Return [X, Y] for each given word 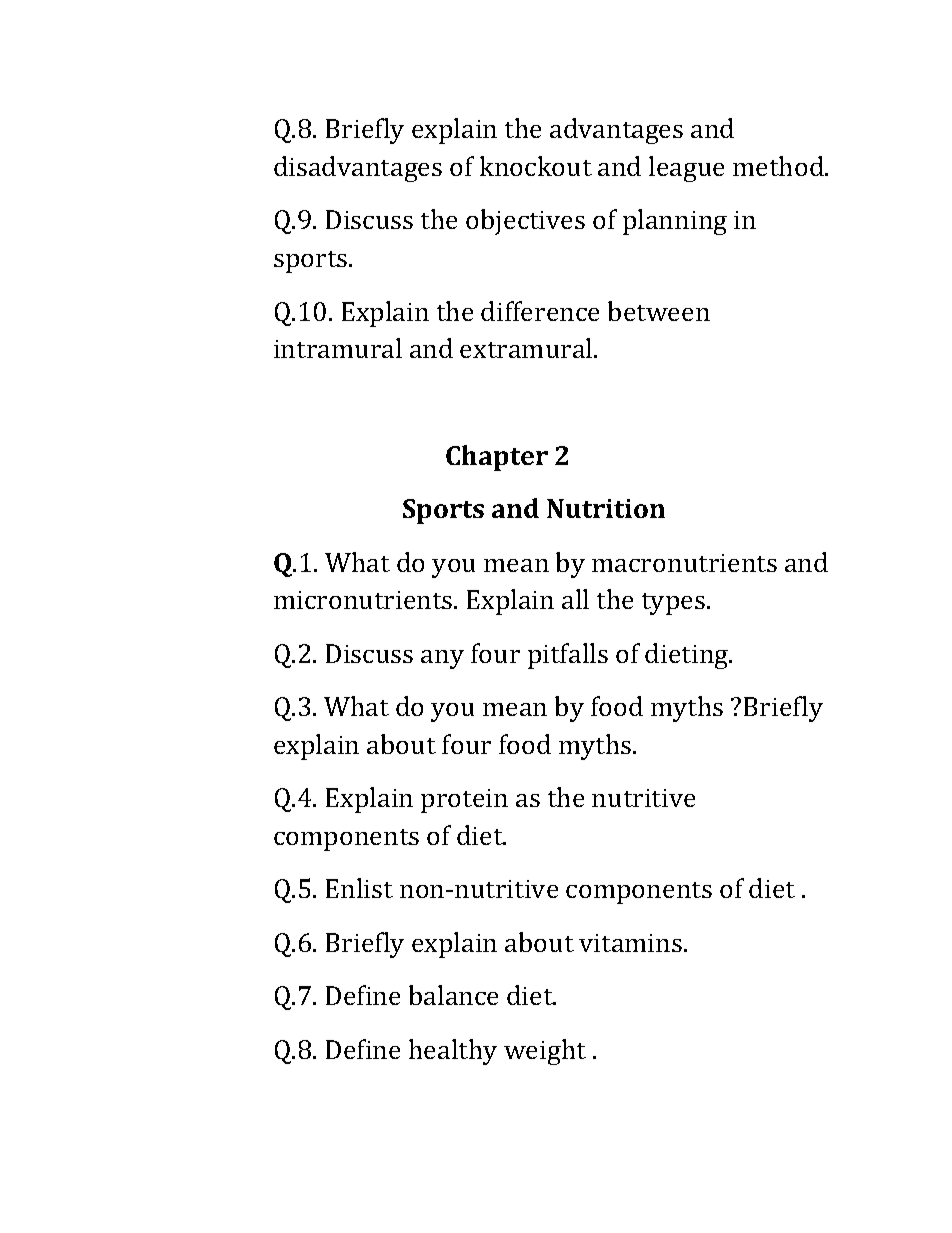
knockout [536, 166]
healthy [453, 1052]
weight [545, 1052]
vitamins [632, 943]
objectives [525, 222]
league [686, 169]
